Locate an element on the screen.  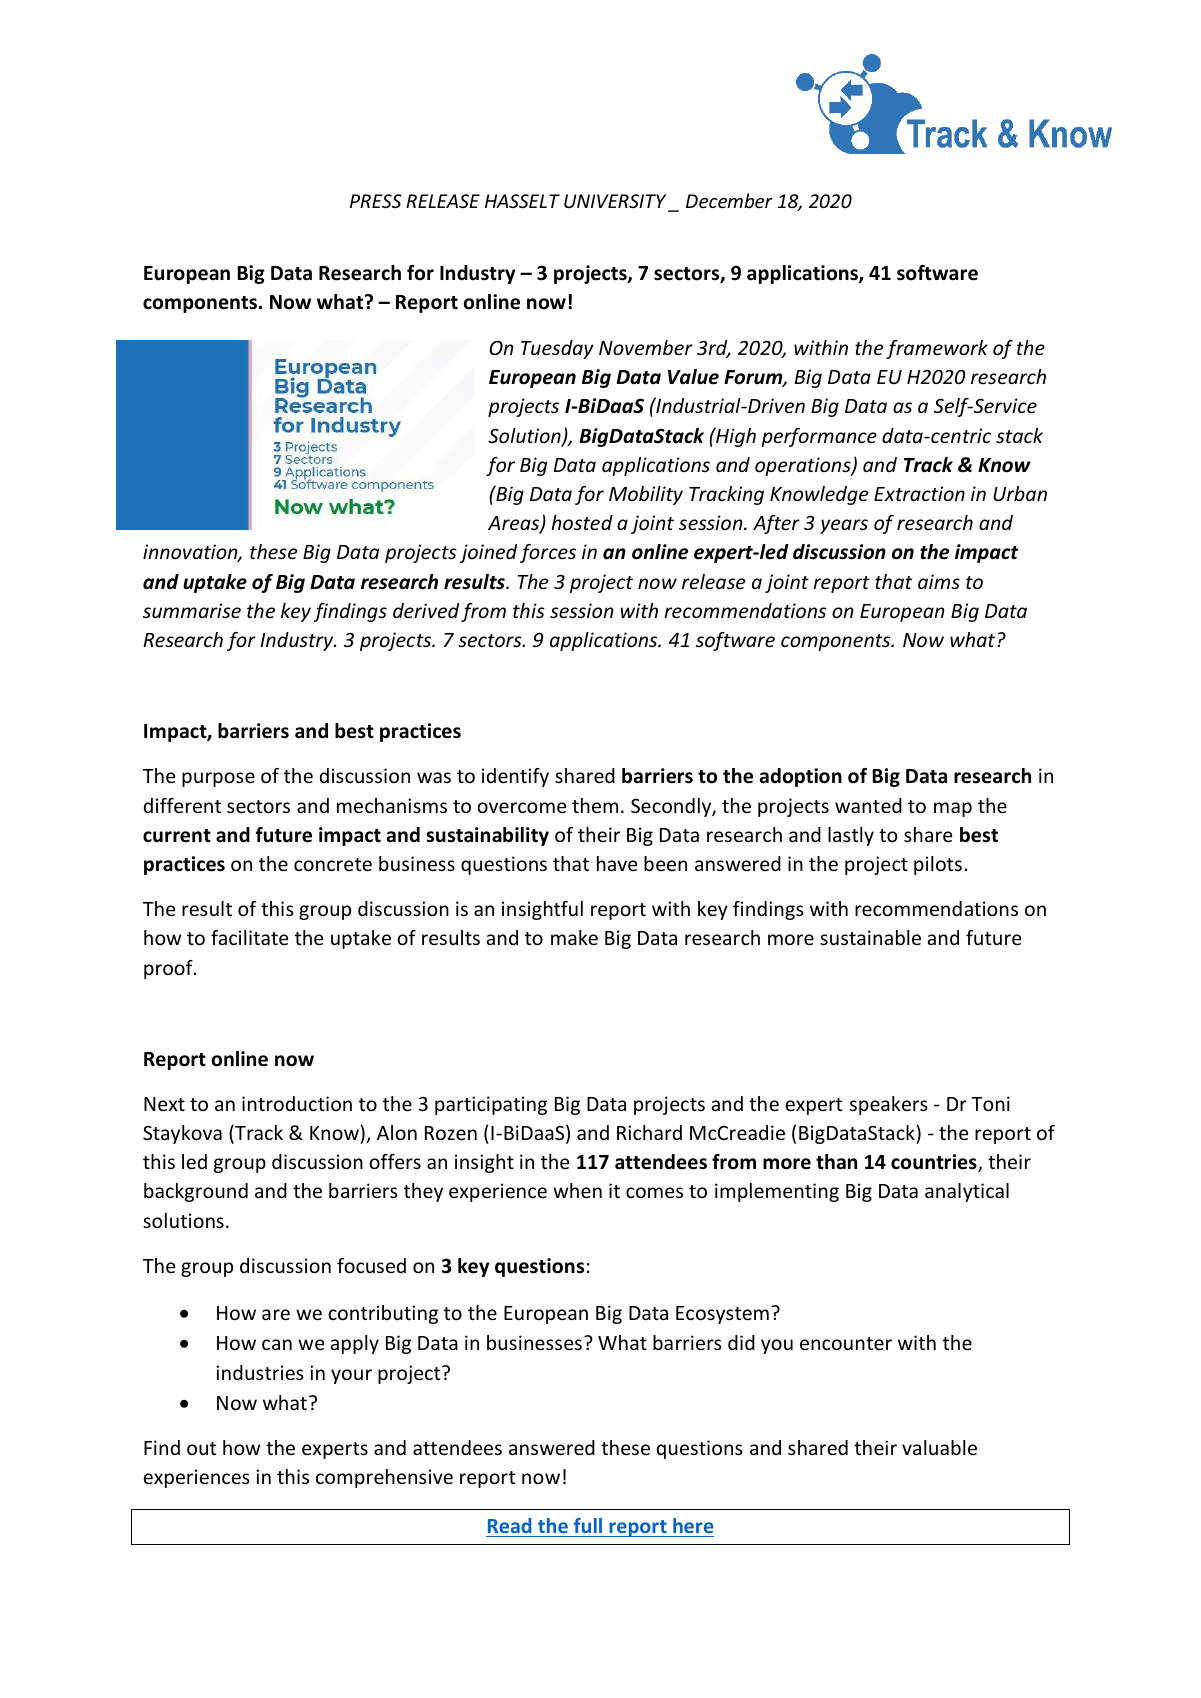
valuable is located at coordinates (939, 1447).
